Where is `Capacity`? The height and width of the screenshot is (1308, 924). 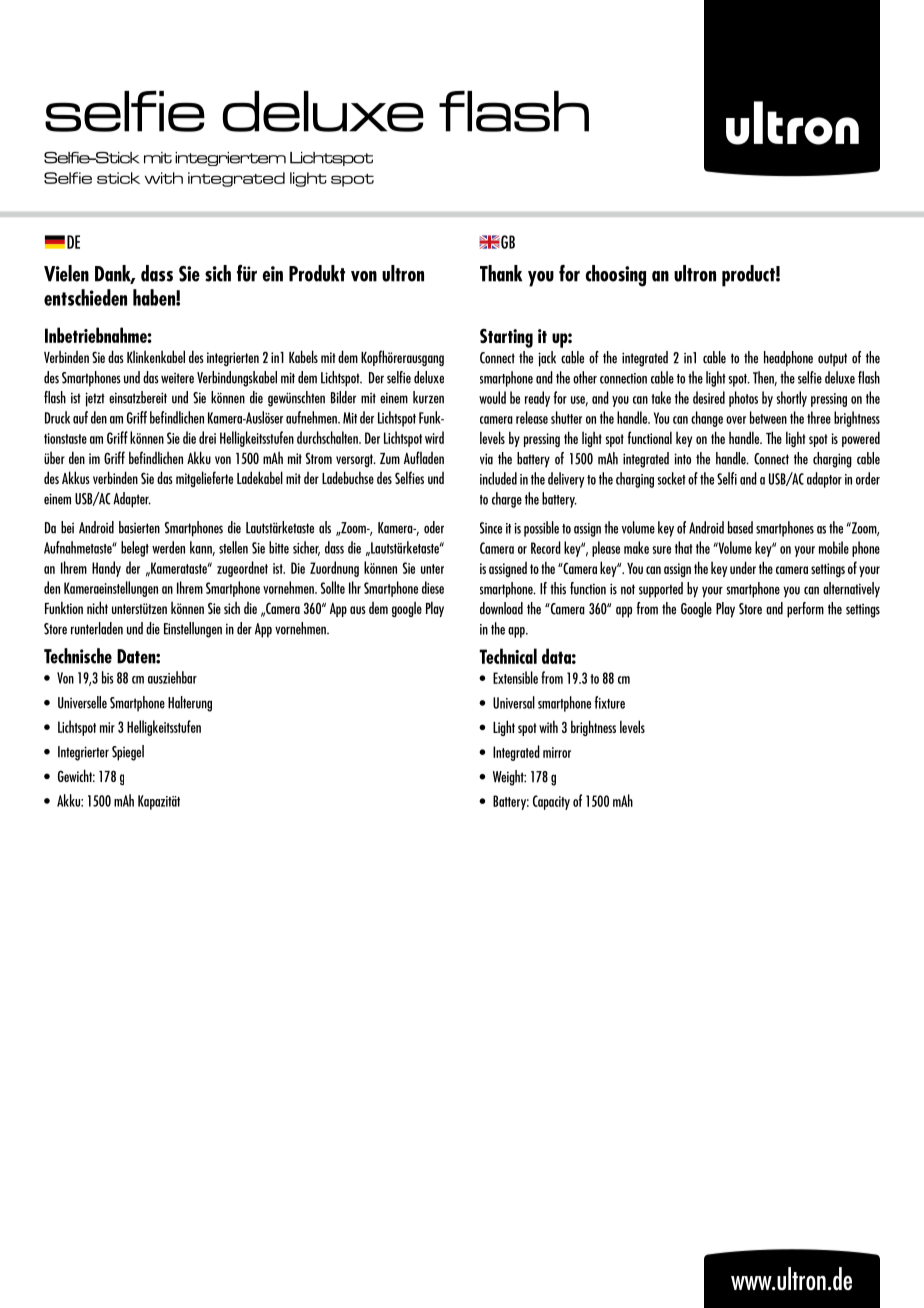
Capacity is located at coordinates (551, 802).
